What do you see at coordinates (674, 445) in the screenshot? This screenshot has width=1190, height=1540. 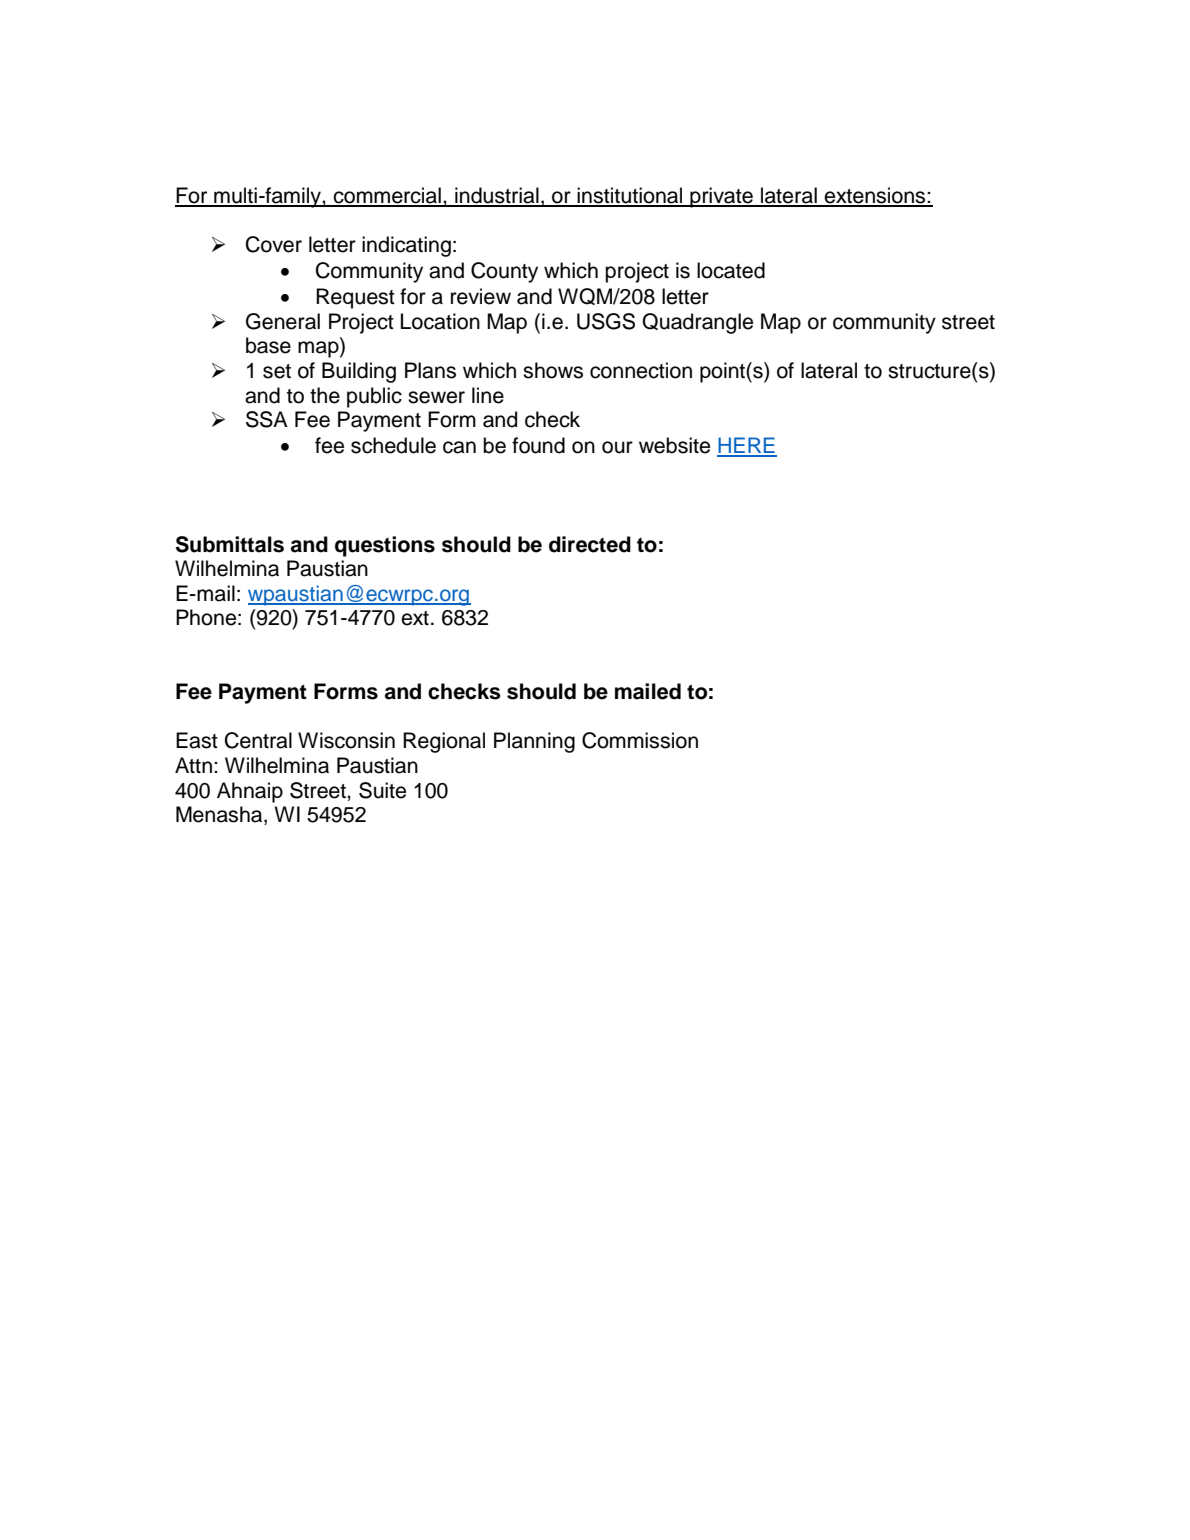 I see `website` at bounding box center [674, 445].
